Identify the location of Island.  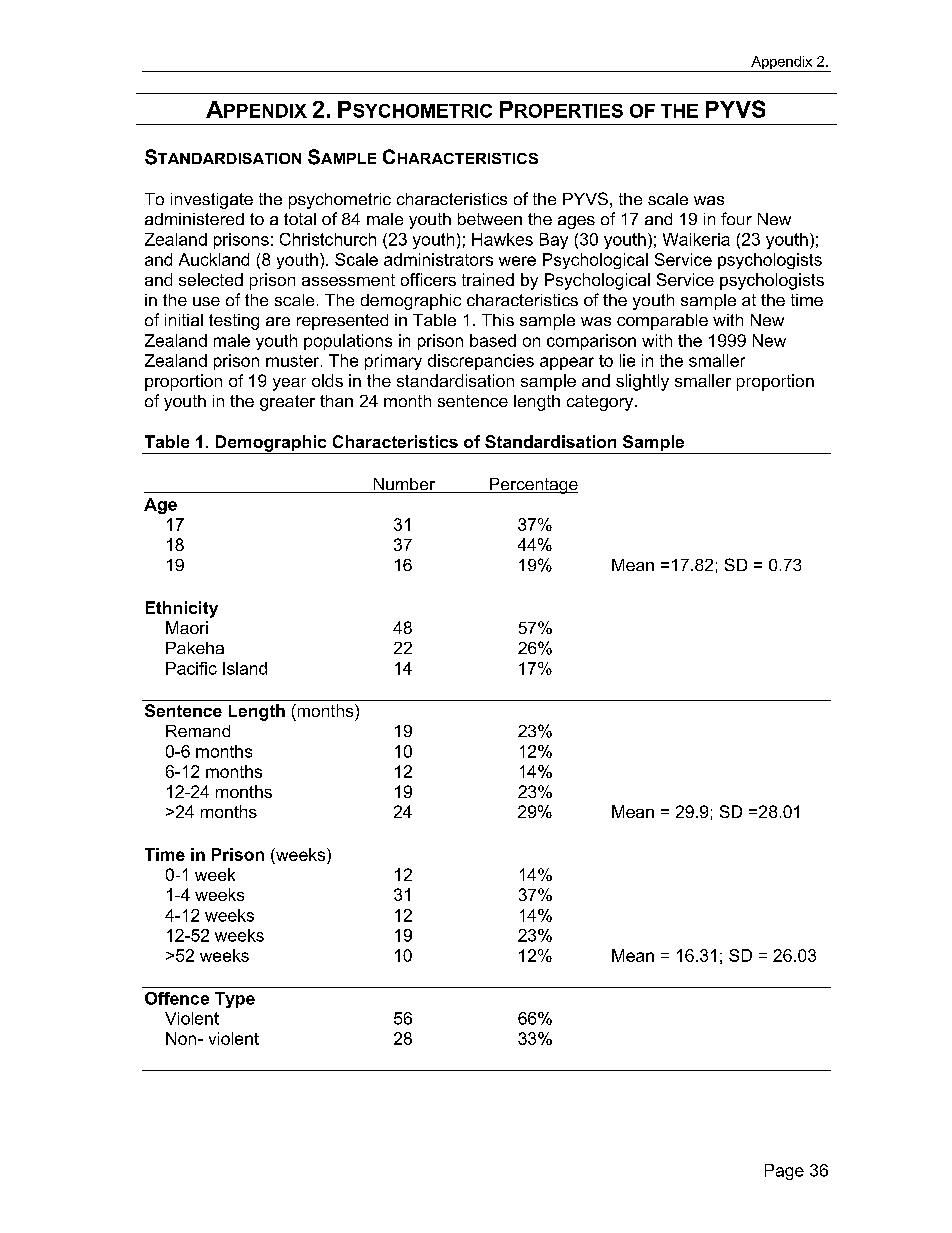
(245, 668).
